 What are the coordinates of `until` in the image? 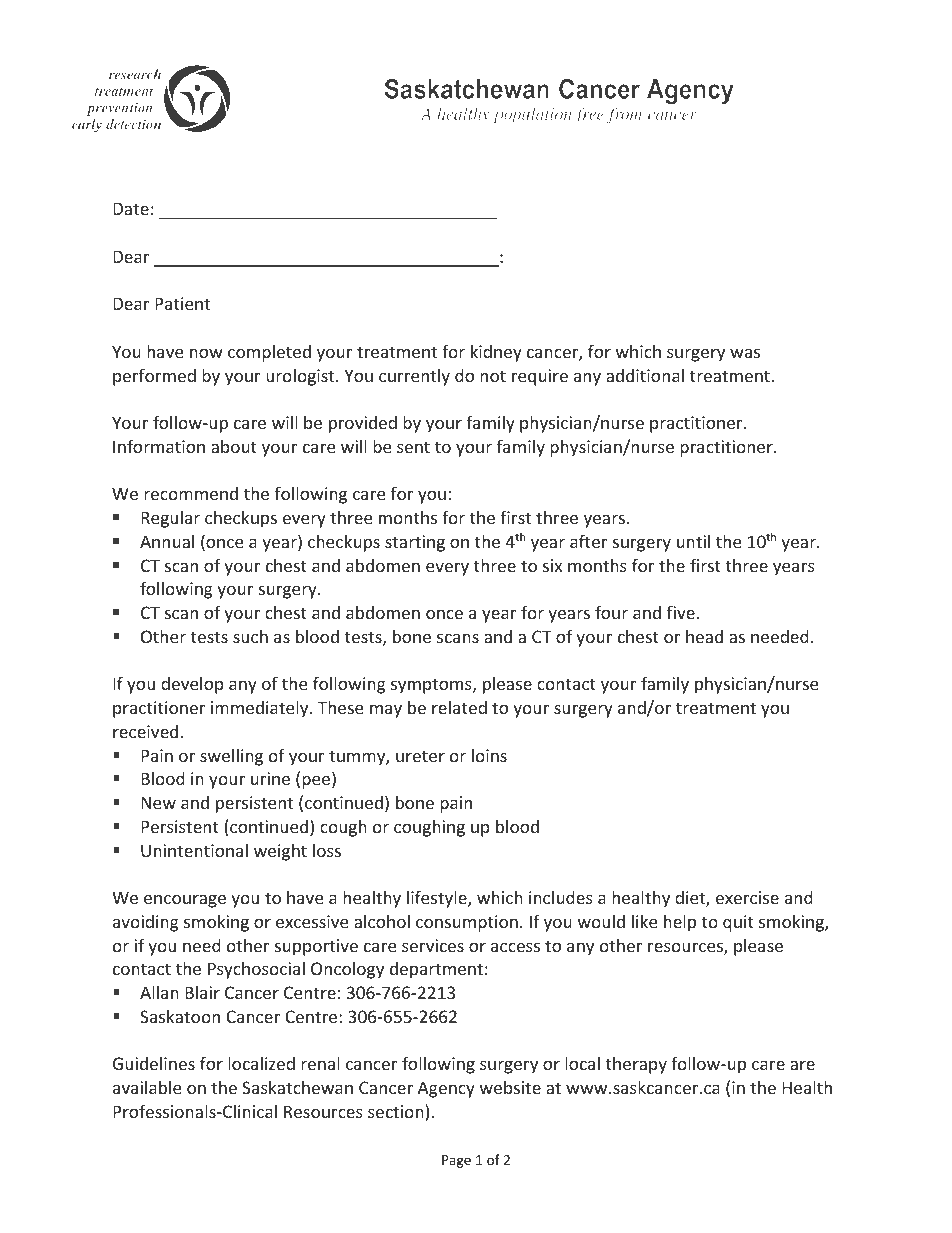 It's located at (693, 541).
